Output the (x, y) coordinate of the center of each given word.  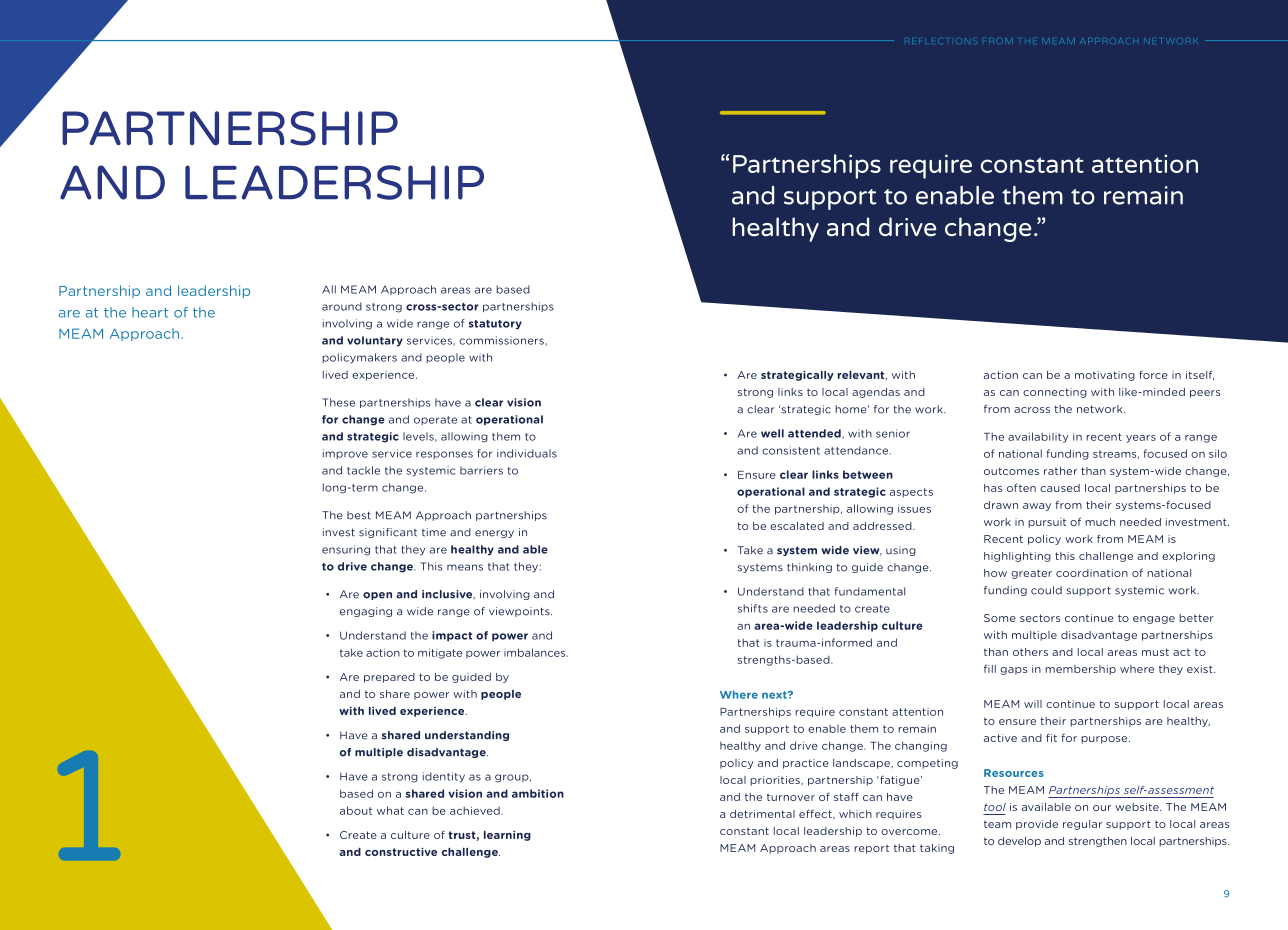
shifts (752, 608)
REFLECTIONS (941, 41)
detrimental (762, 814)
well (772, 433)
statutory (495, 325)
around (342, 306)
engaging (366, 612)
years (1141, 439)
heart (150, 312)
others (1030, 652)
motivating (1105, 376)
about (356, 810)
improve (345, 454)
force (1153, 375)
